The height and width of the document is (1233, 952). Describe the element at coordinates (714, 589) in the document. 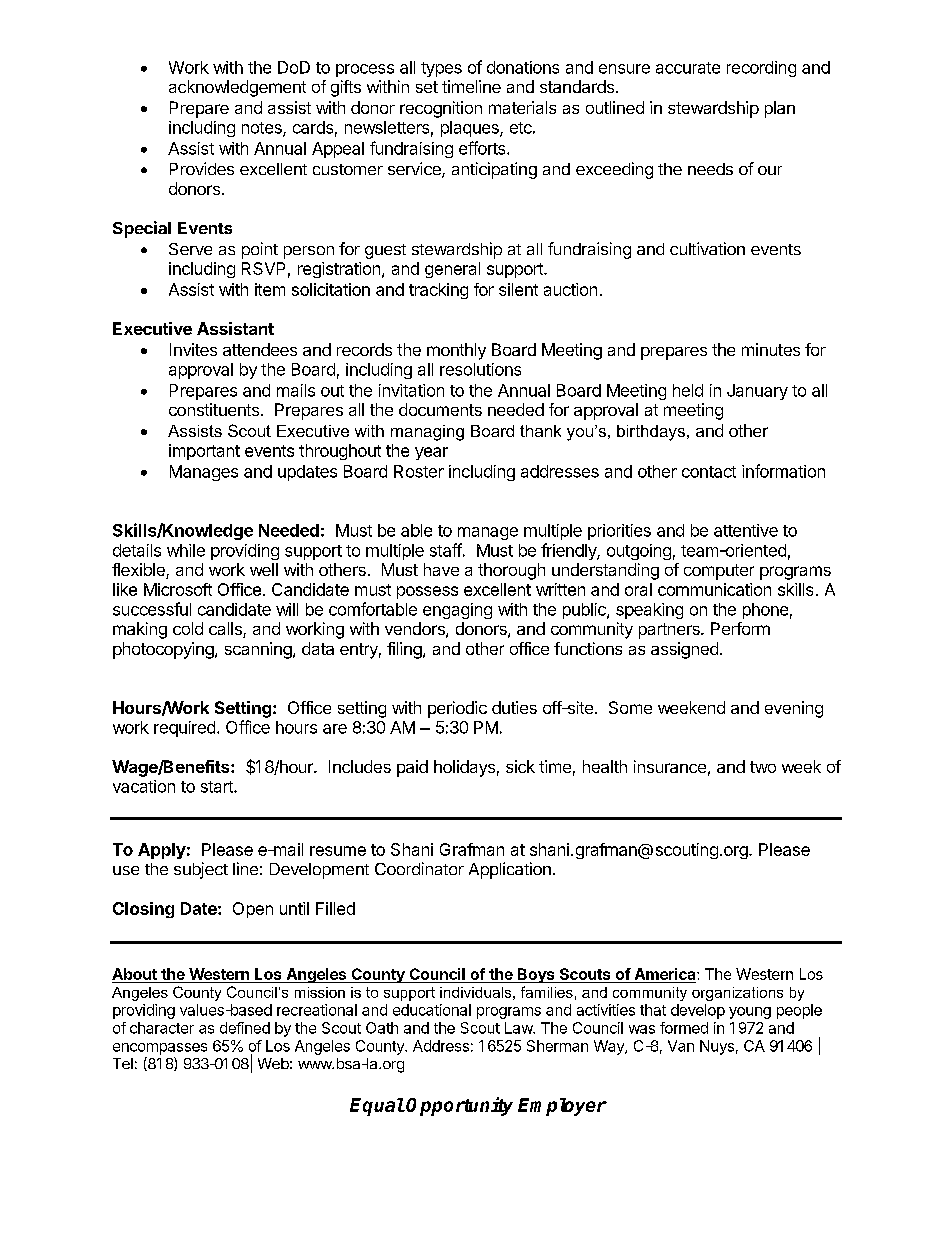

I see `communication` at that location.
